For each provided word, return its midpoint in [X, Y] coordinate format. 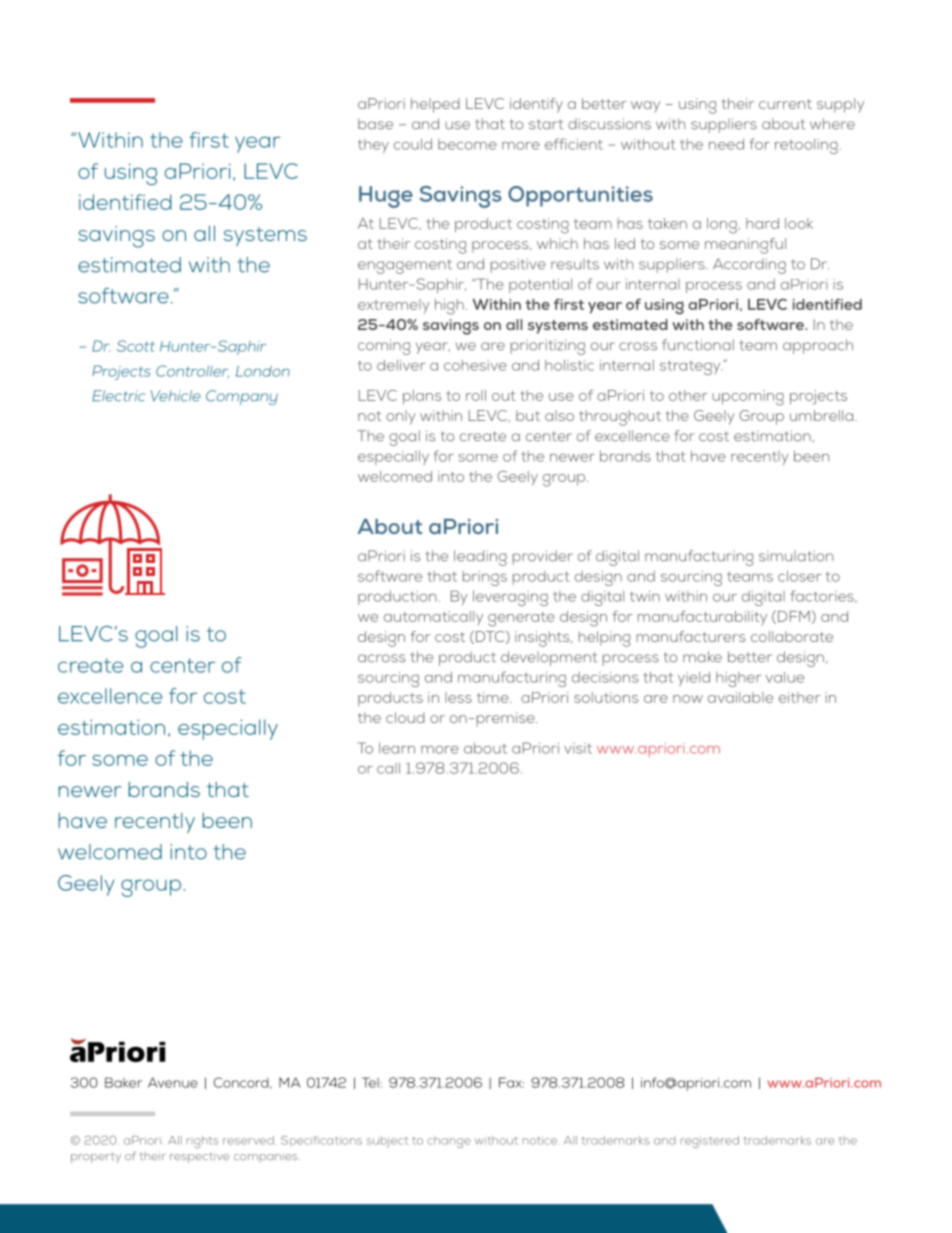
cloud [405, 717]
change [449, 1142]
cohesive [475, 365]
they [373, 146]
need [726, 144]
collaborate [792, 636]
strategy [691, 367]
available [740, 697]
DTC [491, 637]
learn [397, 748]
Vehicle [176, 396]
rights [203, 1142]
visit [578, 748]
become [467, 144]
